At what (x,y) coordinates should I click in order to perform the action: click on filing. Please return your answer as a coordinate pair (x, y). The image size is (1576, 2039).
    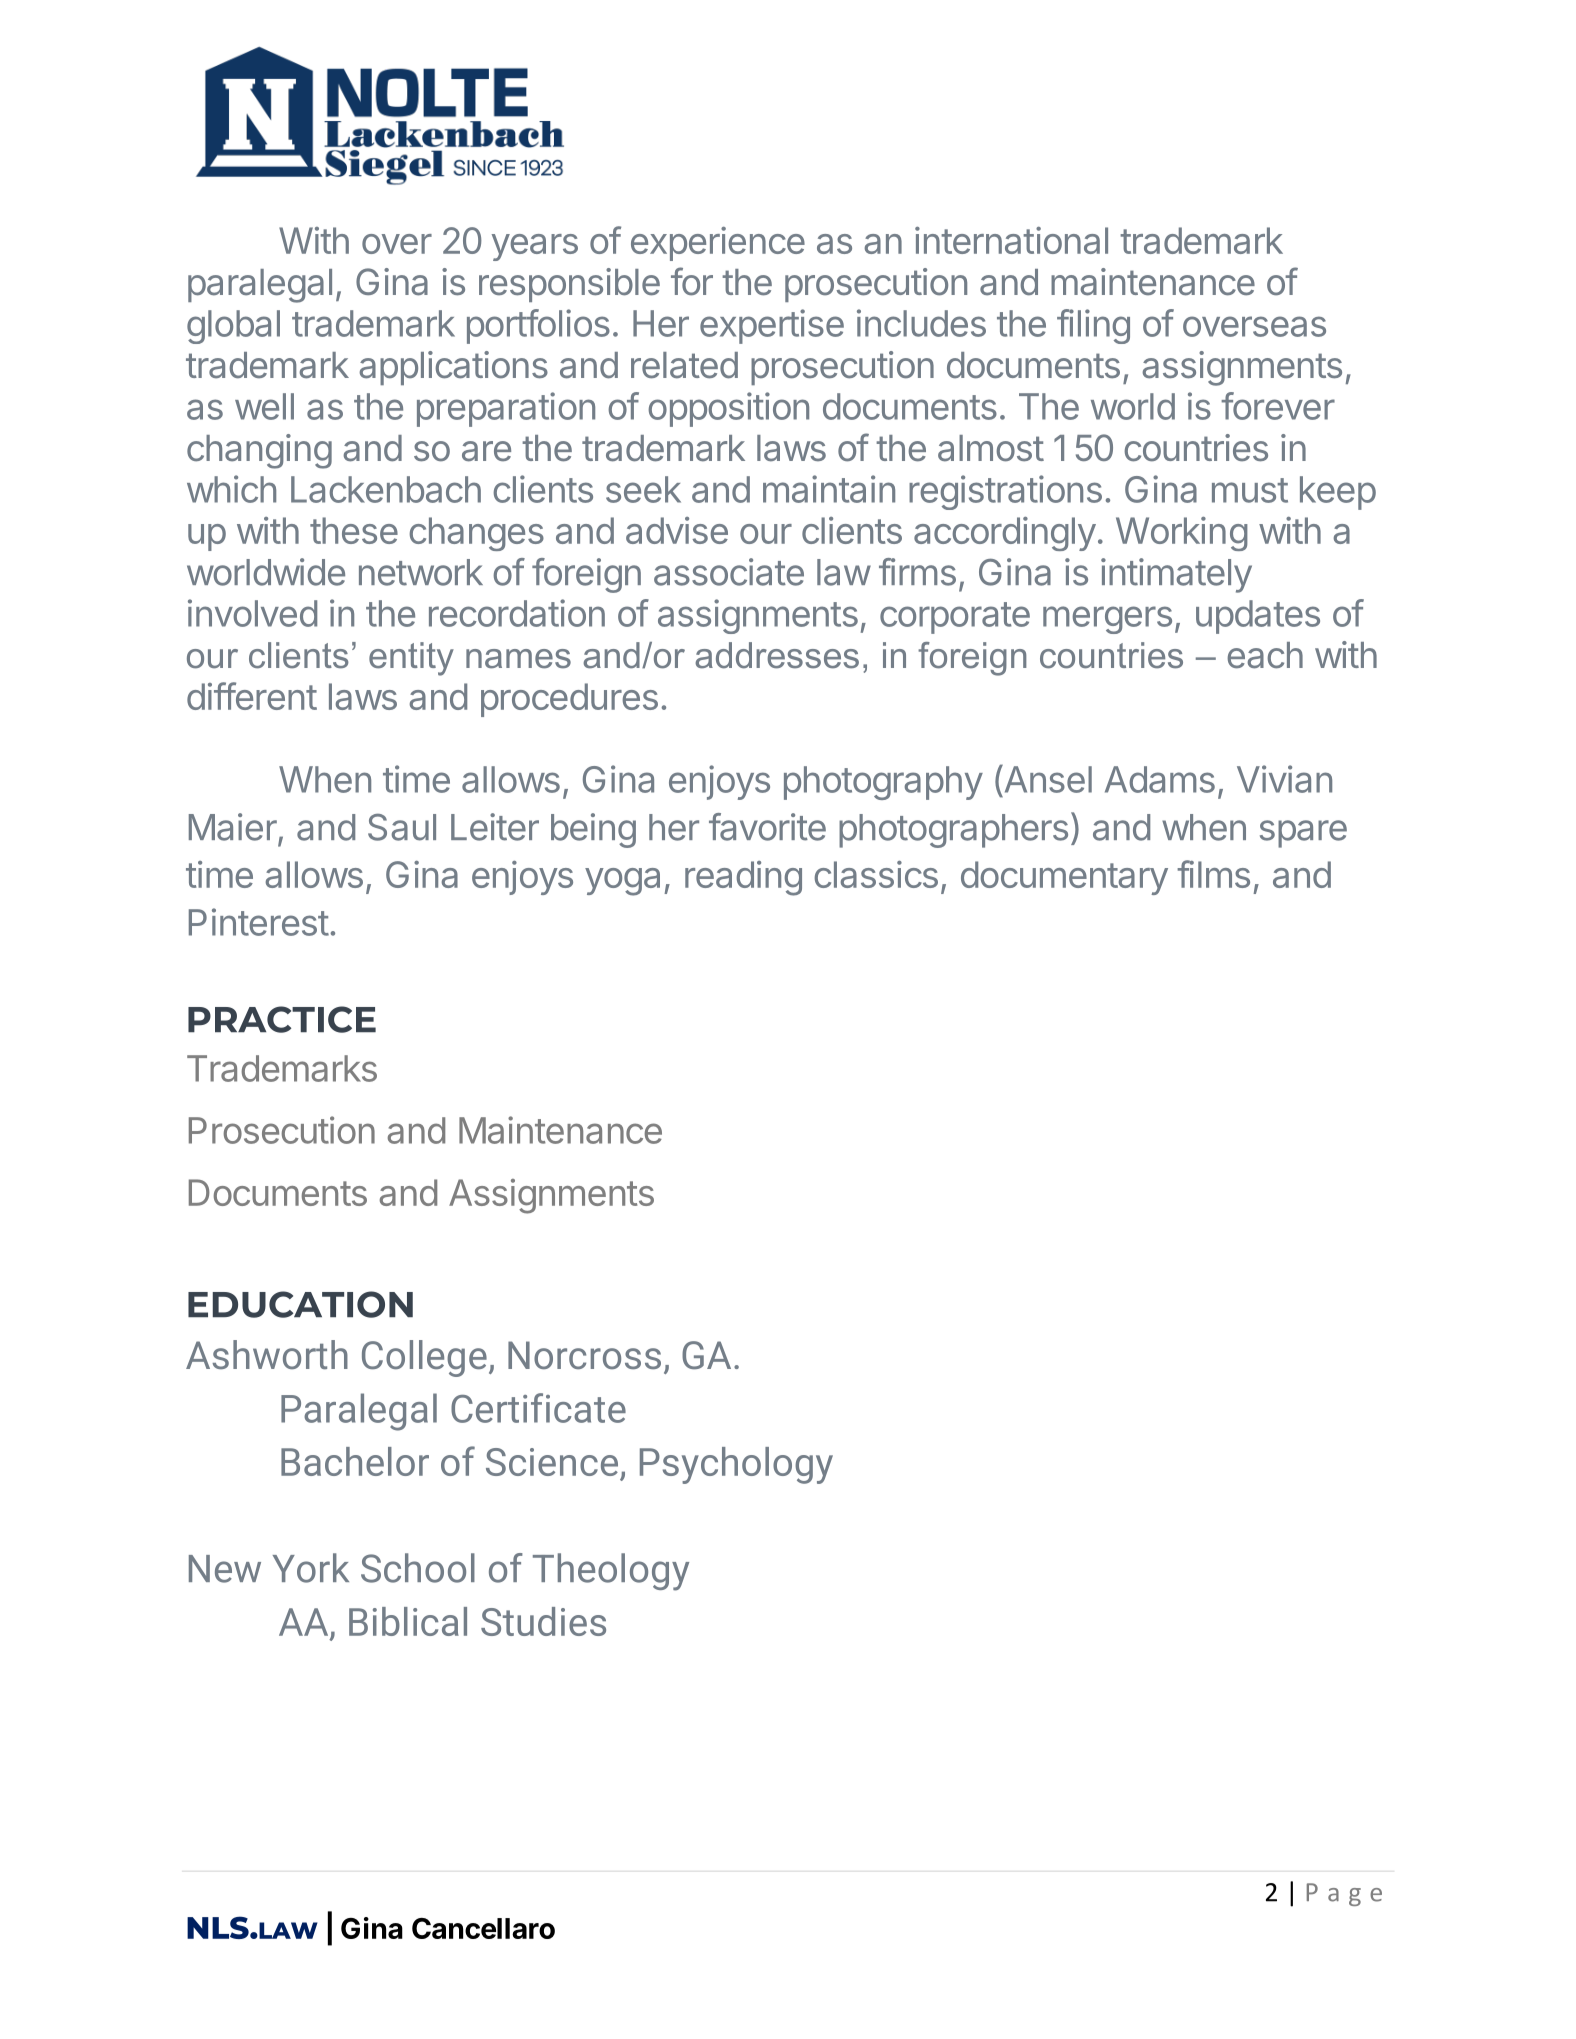
    Looking at the image, I should click on (1093, 326).
